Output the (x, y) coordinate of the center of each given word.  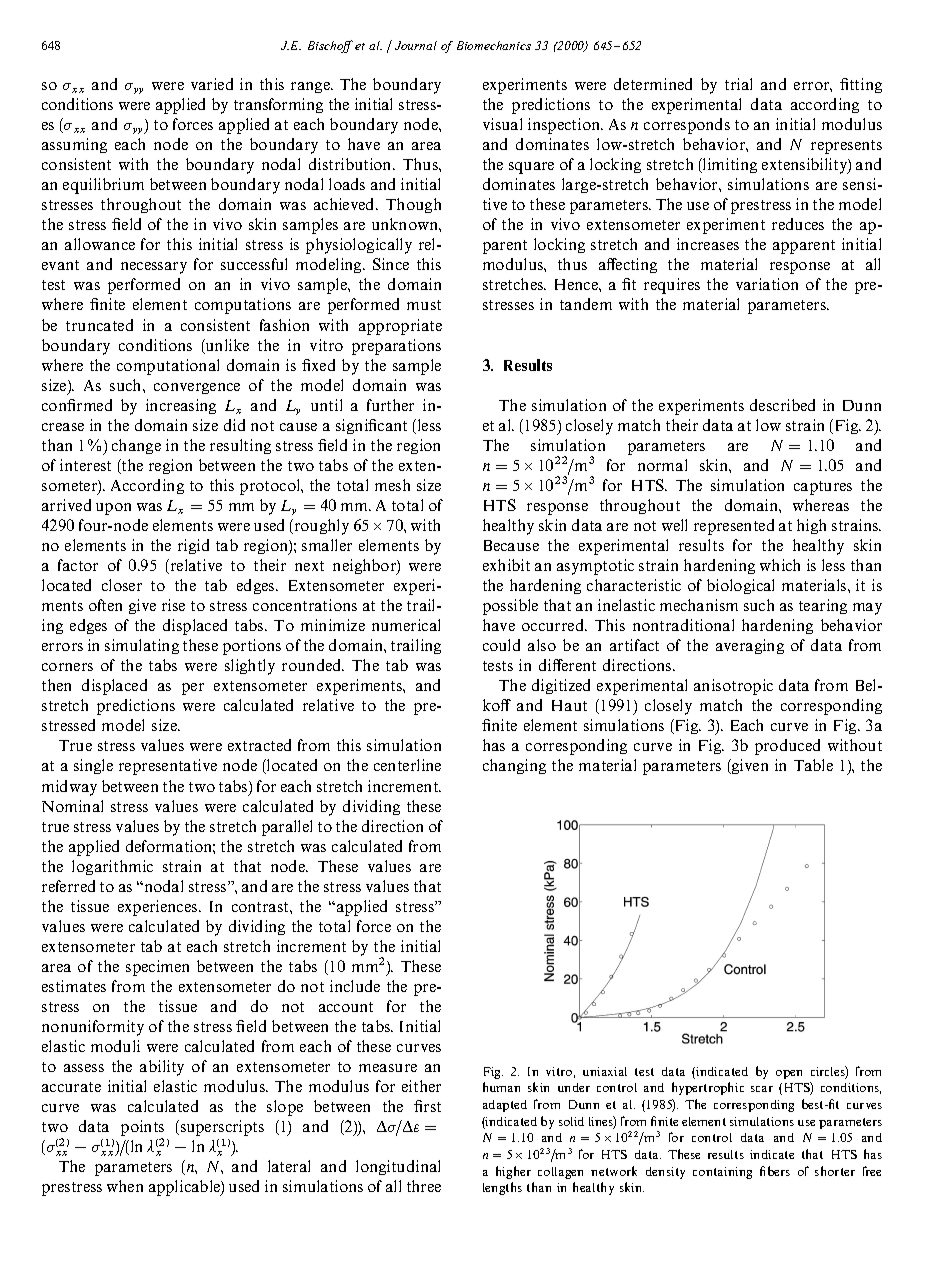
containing (722, 1173)
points (142, 1129)
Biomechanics (494, 45)
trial (738, 84)
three (424, 1186)
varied (212, 84)
